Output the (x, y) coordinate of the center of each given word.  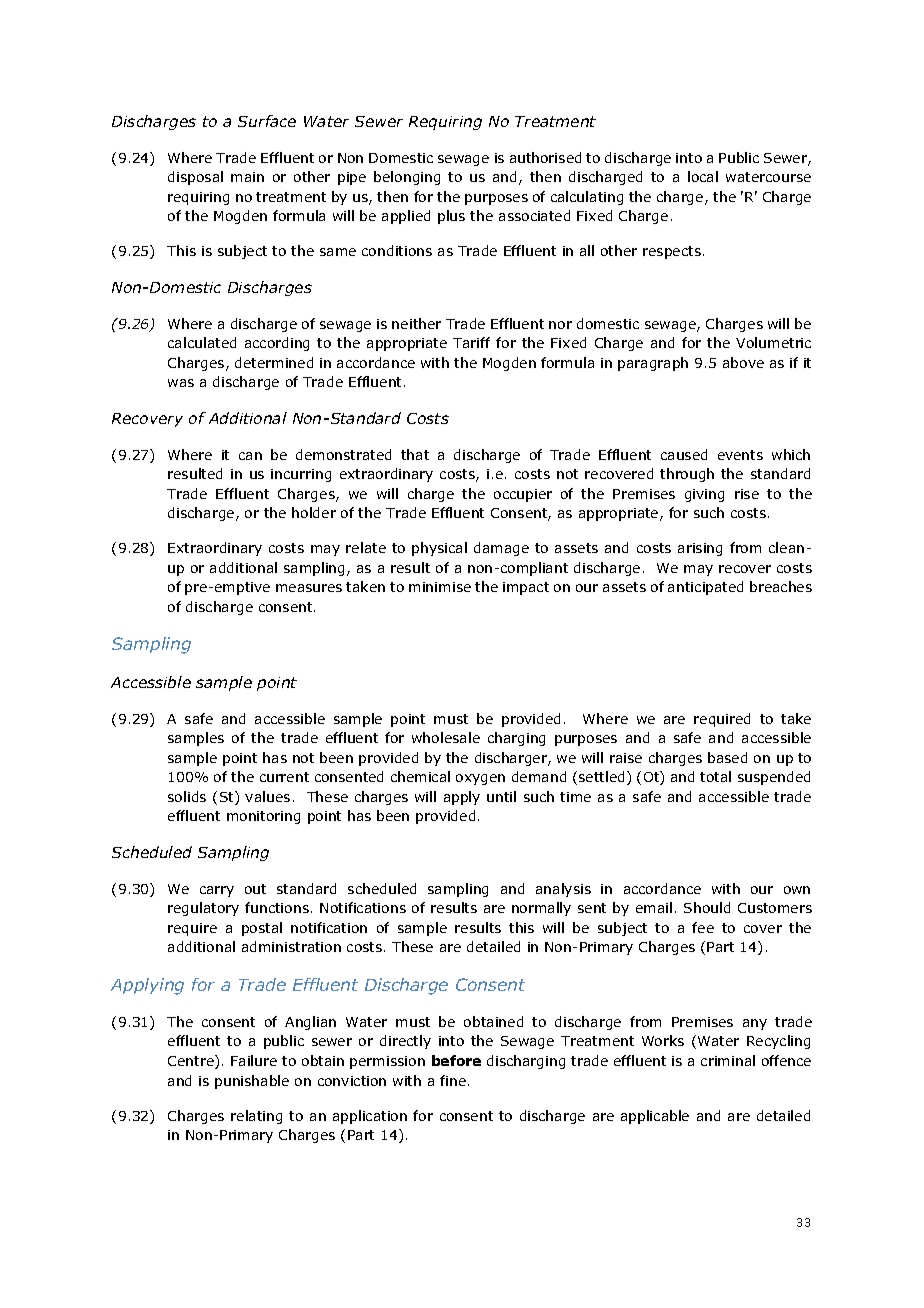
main (247, 177)
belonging (407, 178)
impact (526, 588)
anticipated (705, 588)
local (703, 176)
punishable (252, 1082)
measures (309, 588)
